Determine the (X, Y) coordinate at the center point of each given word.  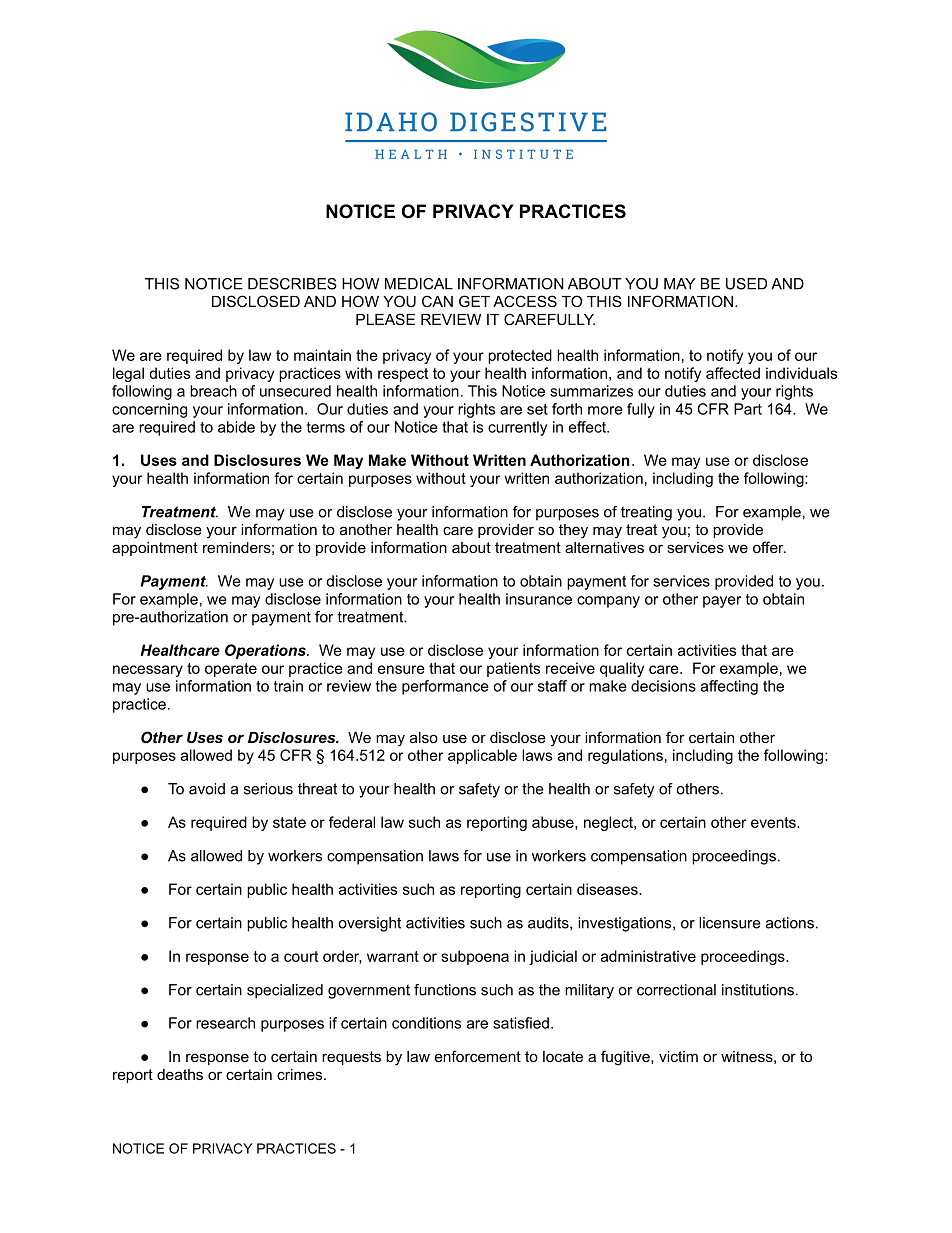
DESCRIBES (292, 284)
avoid (207, 789)
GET (474, 301)
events (774, 822)
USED (746, 284)
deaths (180, 1074)
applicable (482, 756)
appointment (155, 549)
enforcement (478, 1056)
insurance (539, 599)
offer (769, 547)
